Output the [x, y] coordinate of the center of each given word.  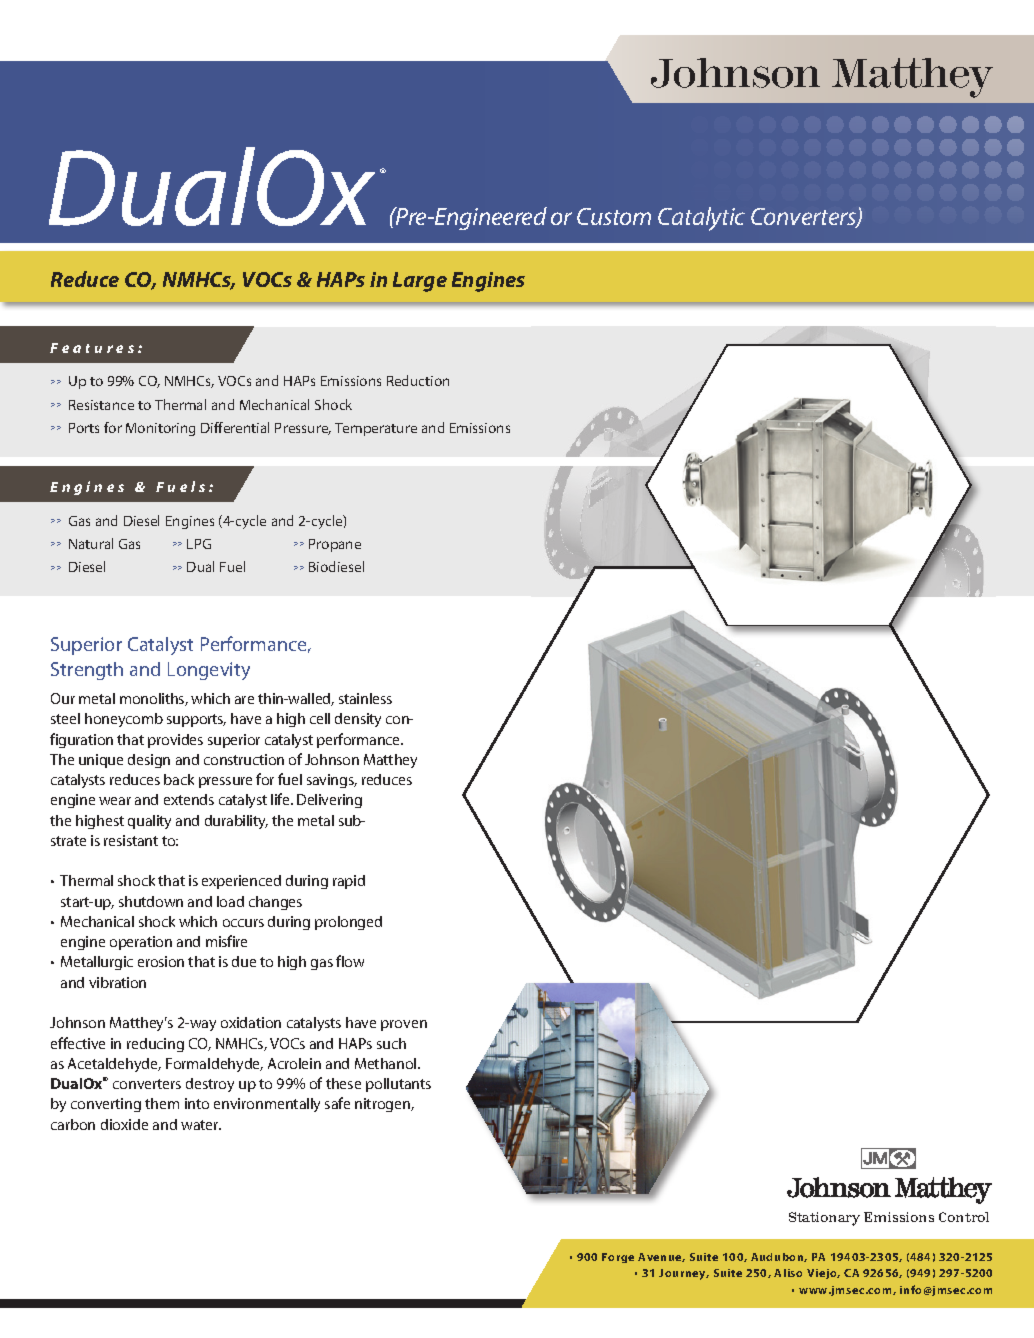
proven [404, 1025]
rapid [349, 882]
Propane [335, 545]
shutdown [151, 901]
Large [420, 282]
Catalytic [701, 219]
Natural [91, 543]
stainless [365, 698]
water [201, 1125]
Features [92, 348]
